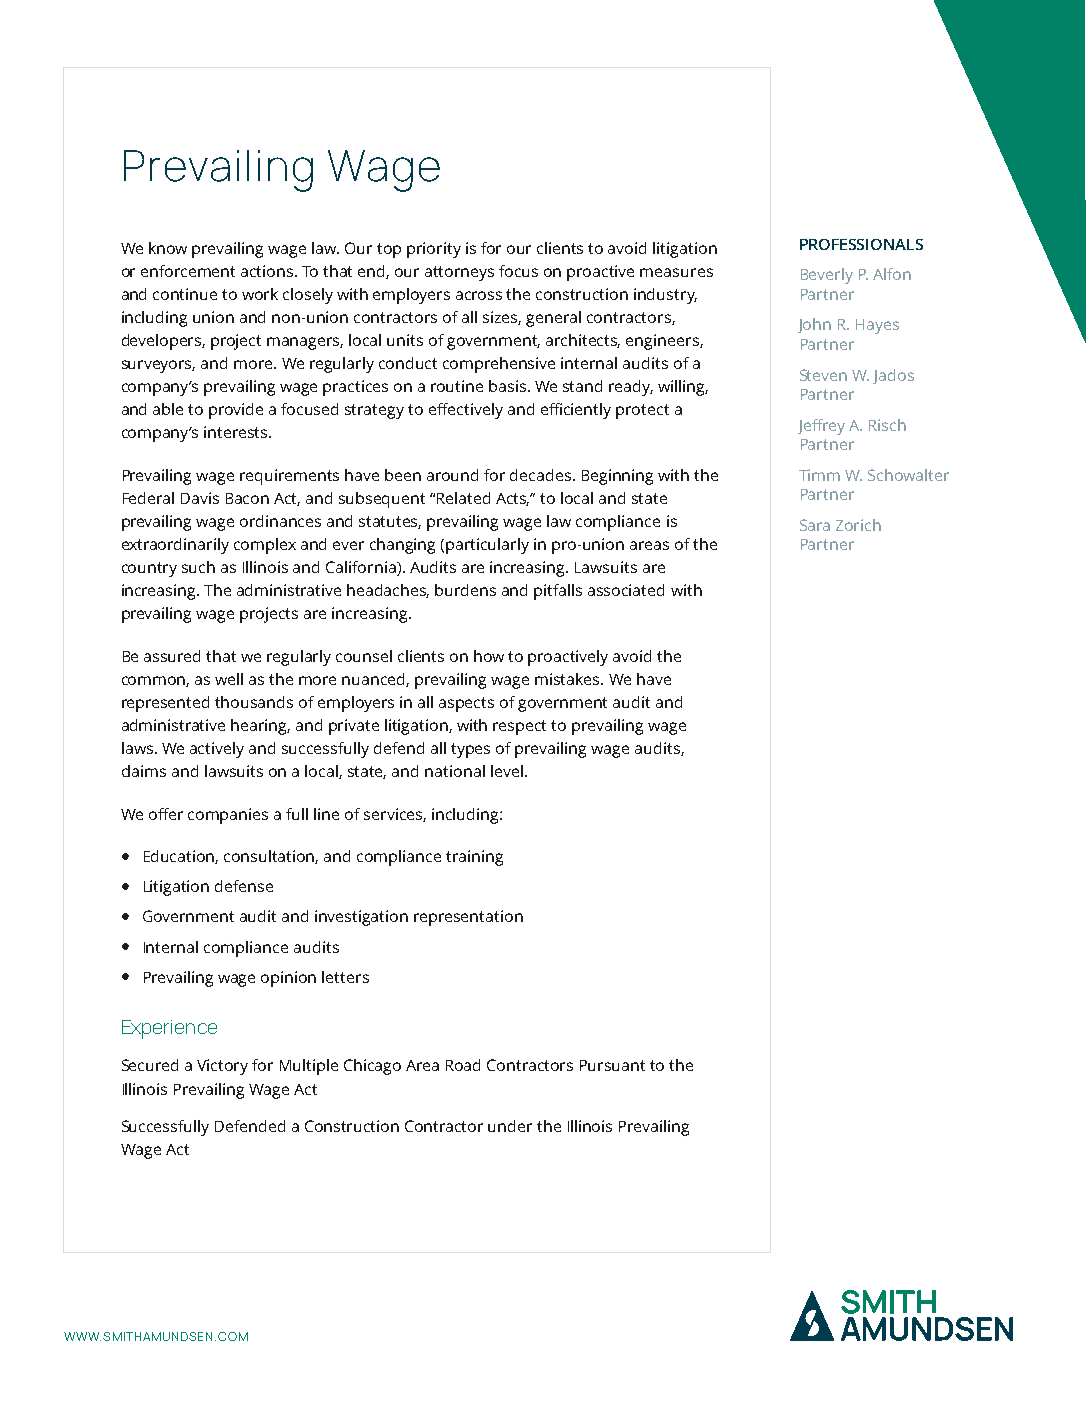 The height and width of the document is (1405, 1086). Describe the element at coordinates (265, 546) in the document. I see `complex` at that location.
